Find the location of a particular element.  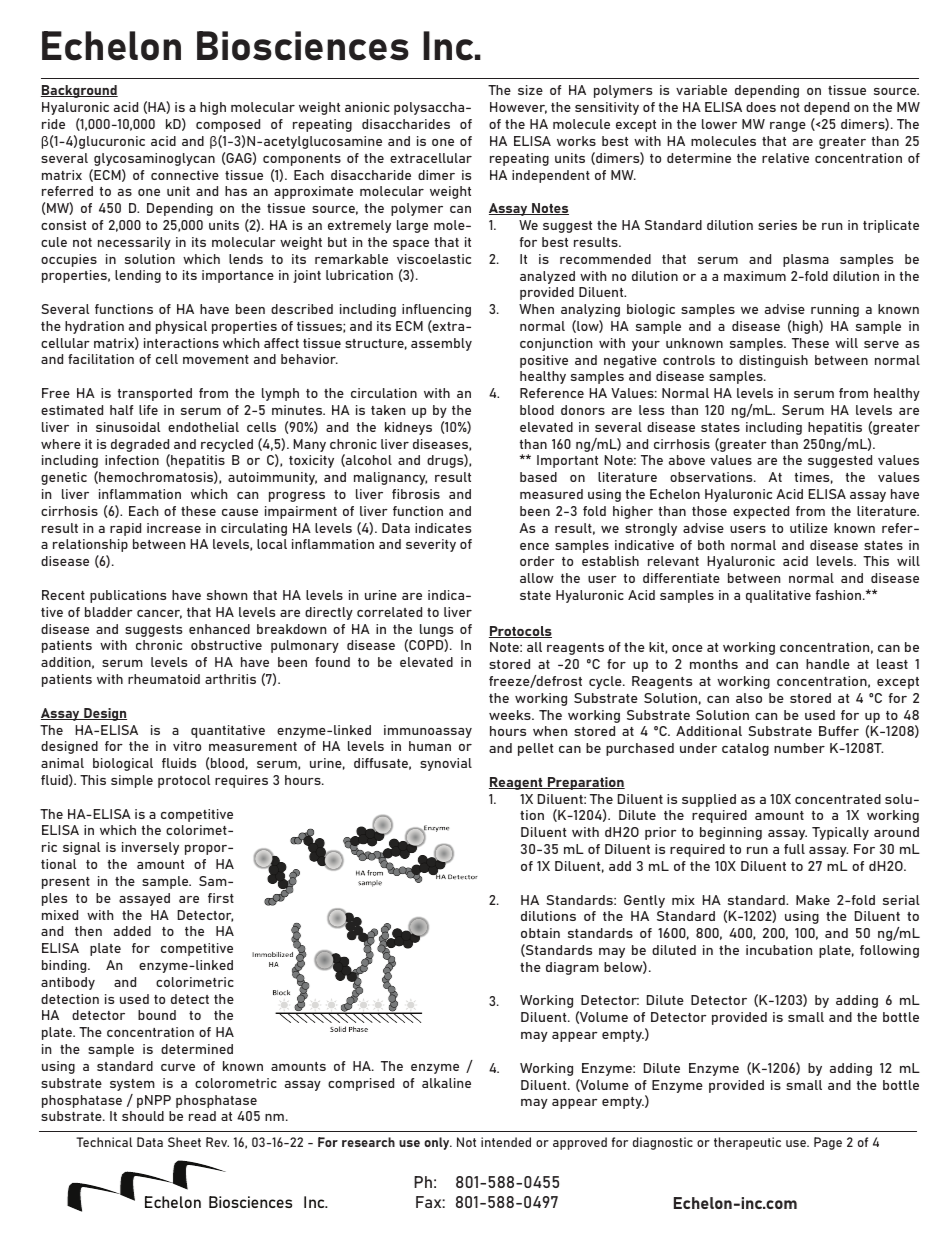

running is located at coordinates (835, 310).
